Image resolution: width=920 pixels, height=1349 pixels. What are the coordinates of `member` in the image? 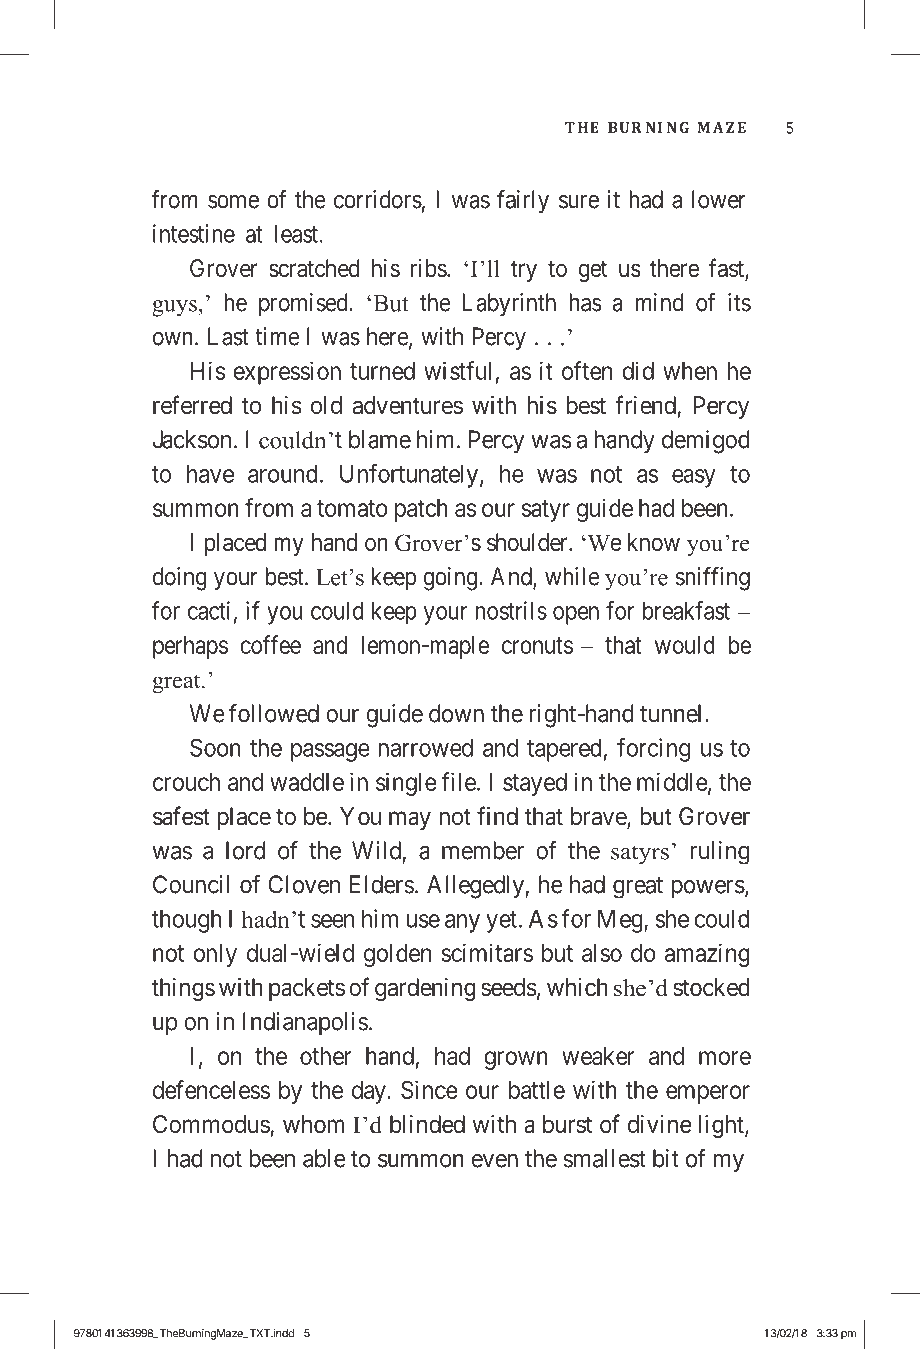 It's located at (483, 850).
